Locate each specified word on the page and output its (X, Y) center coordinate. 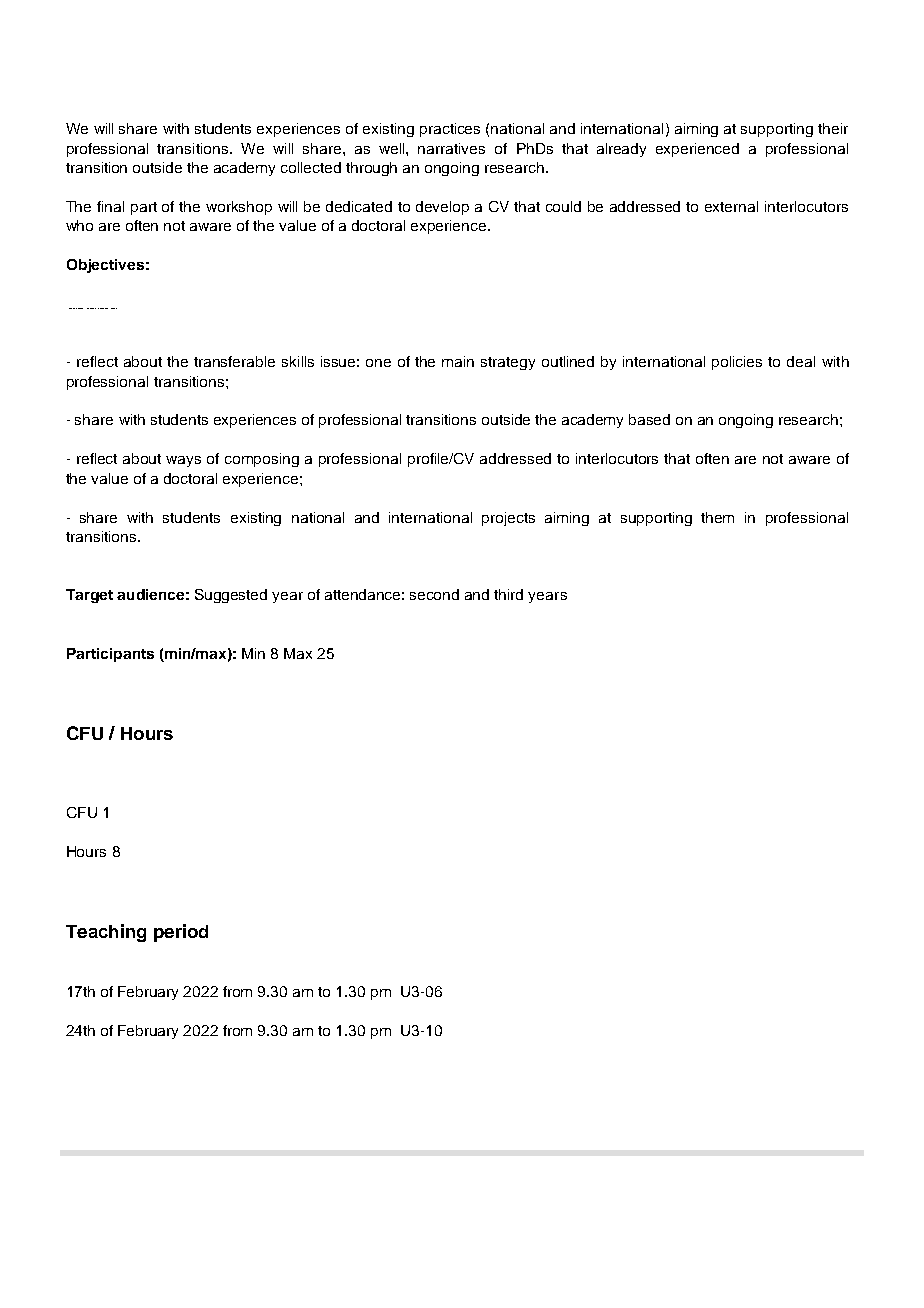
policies (737, 363)
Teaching (106, 933)
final (110, 206)
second (434, 594)
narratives (451, 148)
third (508, 594)
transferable (234, 361)
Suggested (231, 596)
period (181, 933)
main (458, 361)
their (833, 128)
